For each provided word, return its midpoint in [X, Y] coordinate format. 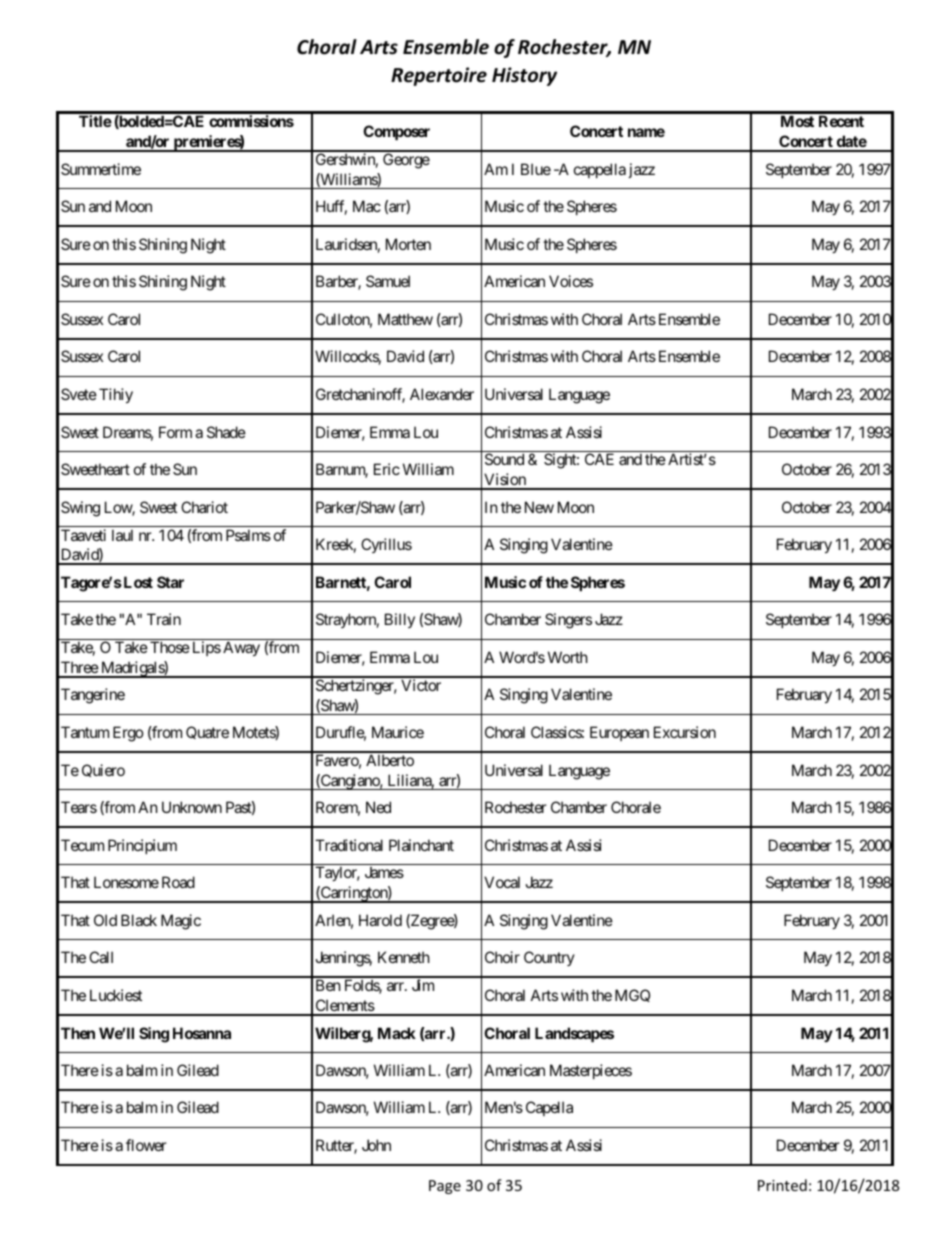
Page [445, 1187]
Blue [536, 169]
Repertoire [439, 76]
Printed [782, 1185]
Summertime [101, 169]
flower [146, 1145]
